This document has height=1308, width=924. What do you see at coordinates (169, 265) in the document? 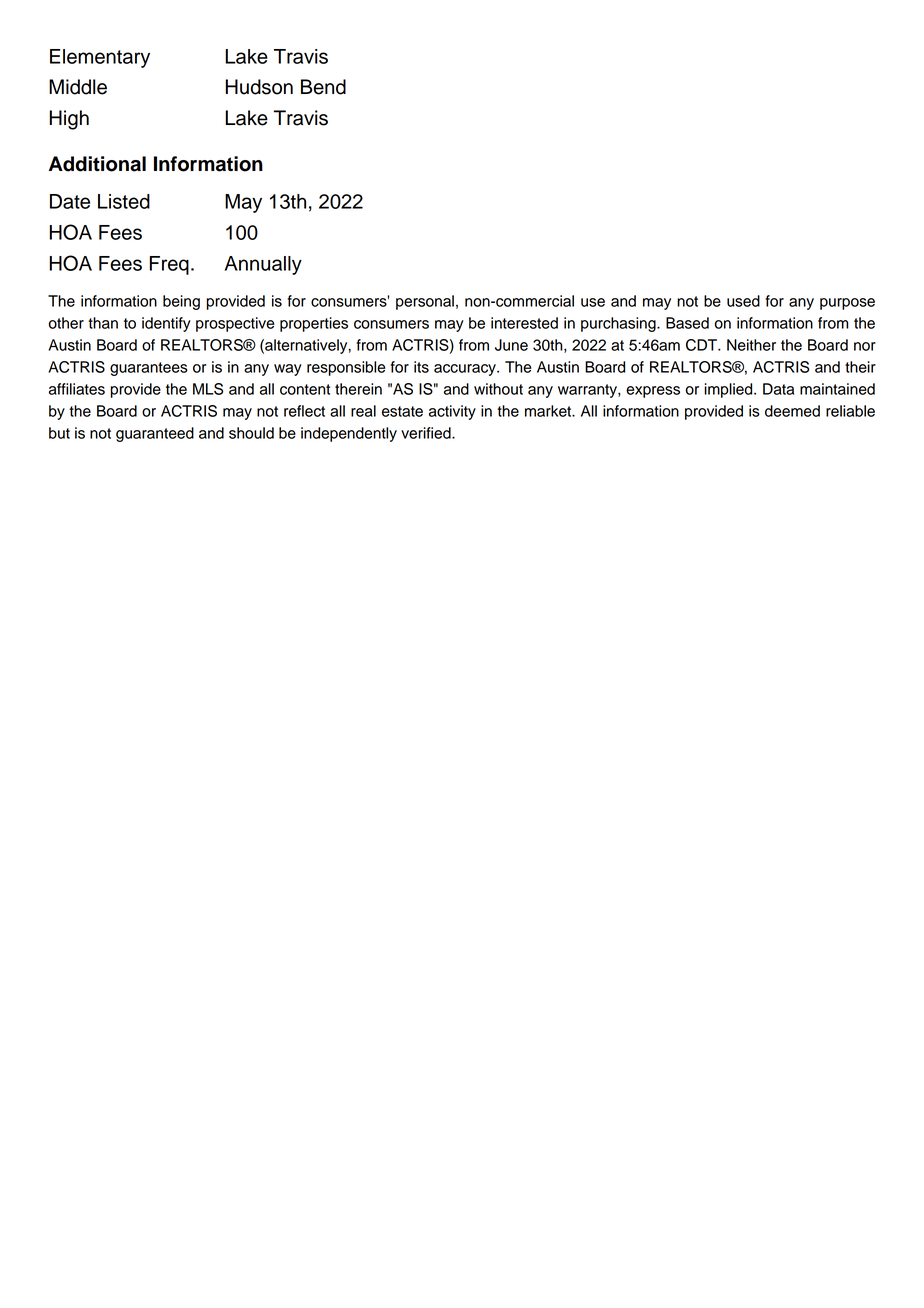
I see `Freq` at bounding box center [169, 265].
